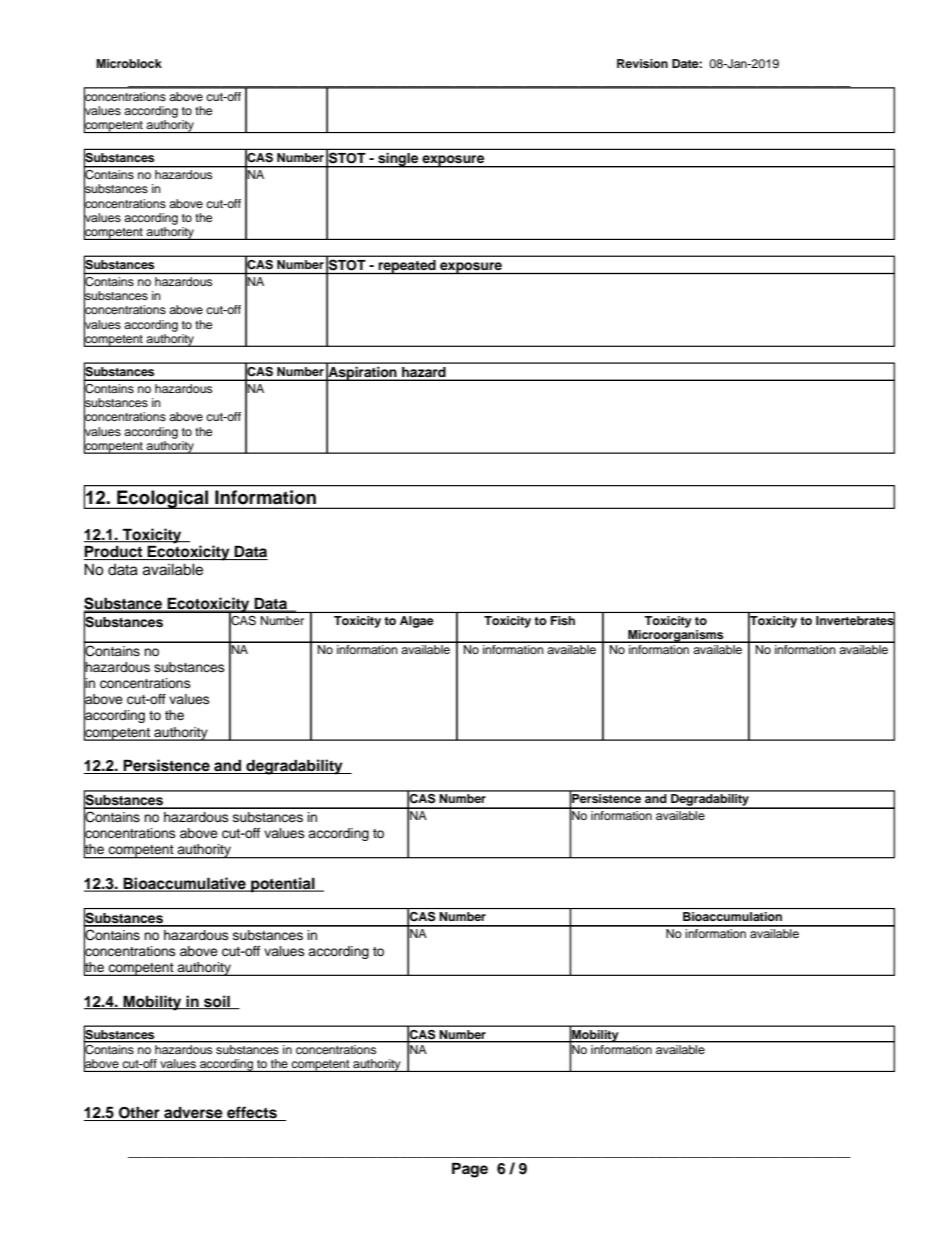 The width and height of the screenshot is (952, 1233). Describe the element at coordinates (283, 885) in the screenshot. I see `potential` at that location.
